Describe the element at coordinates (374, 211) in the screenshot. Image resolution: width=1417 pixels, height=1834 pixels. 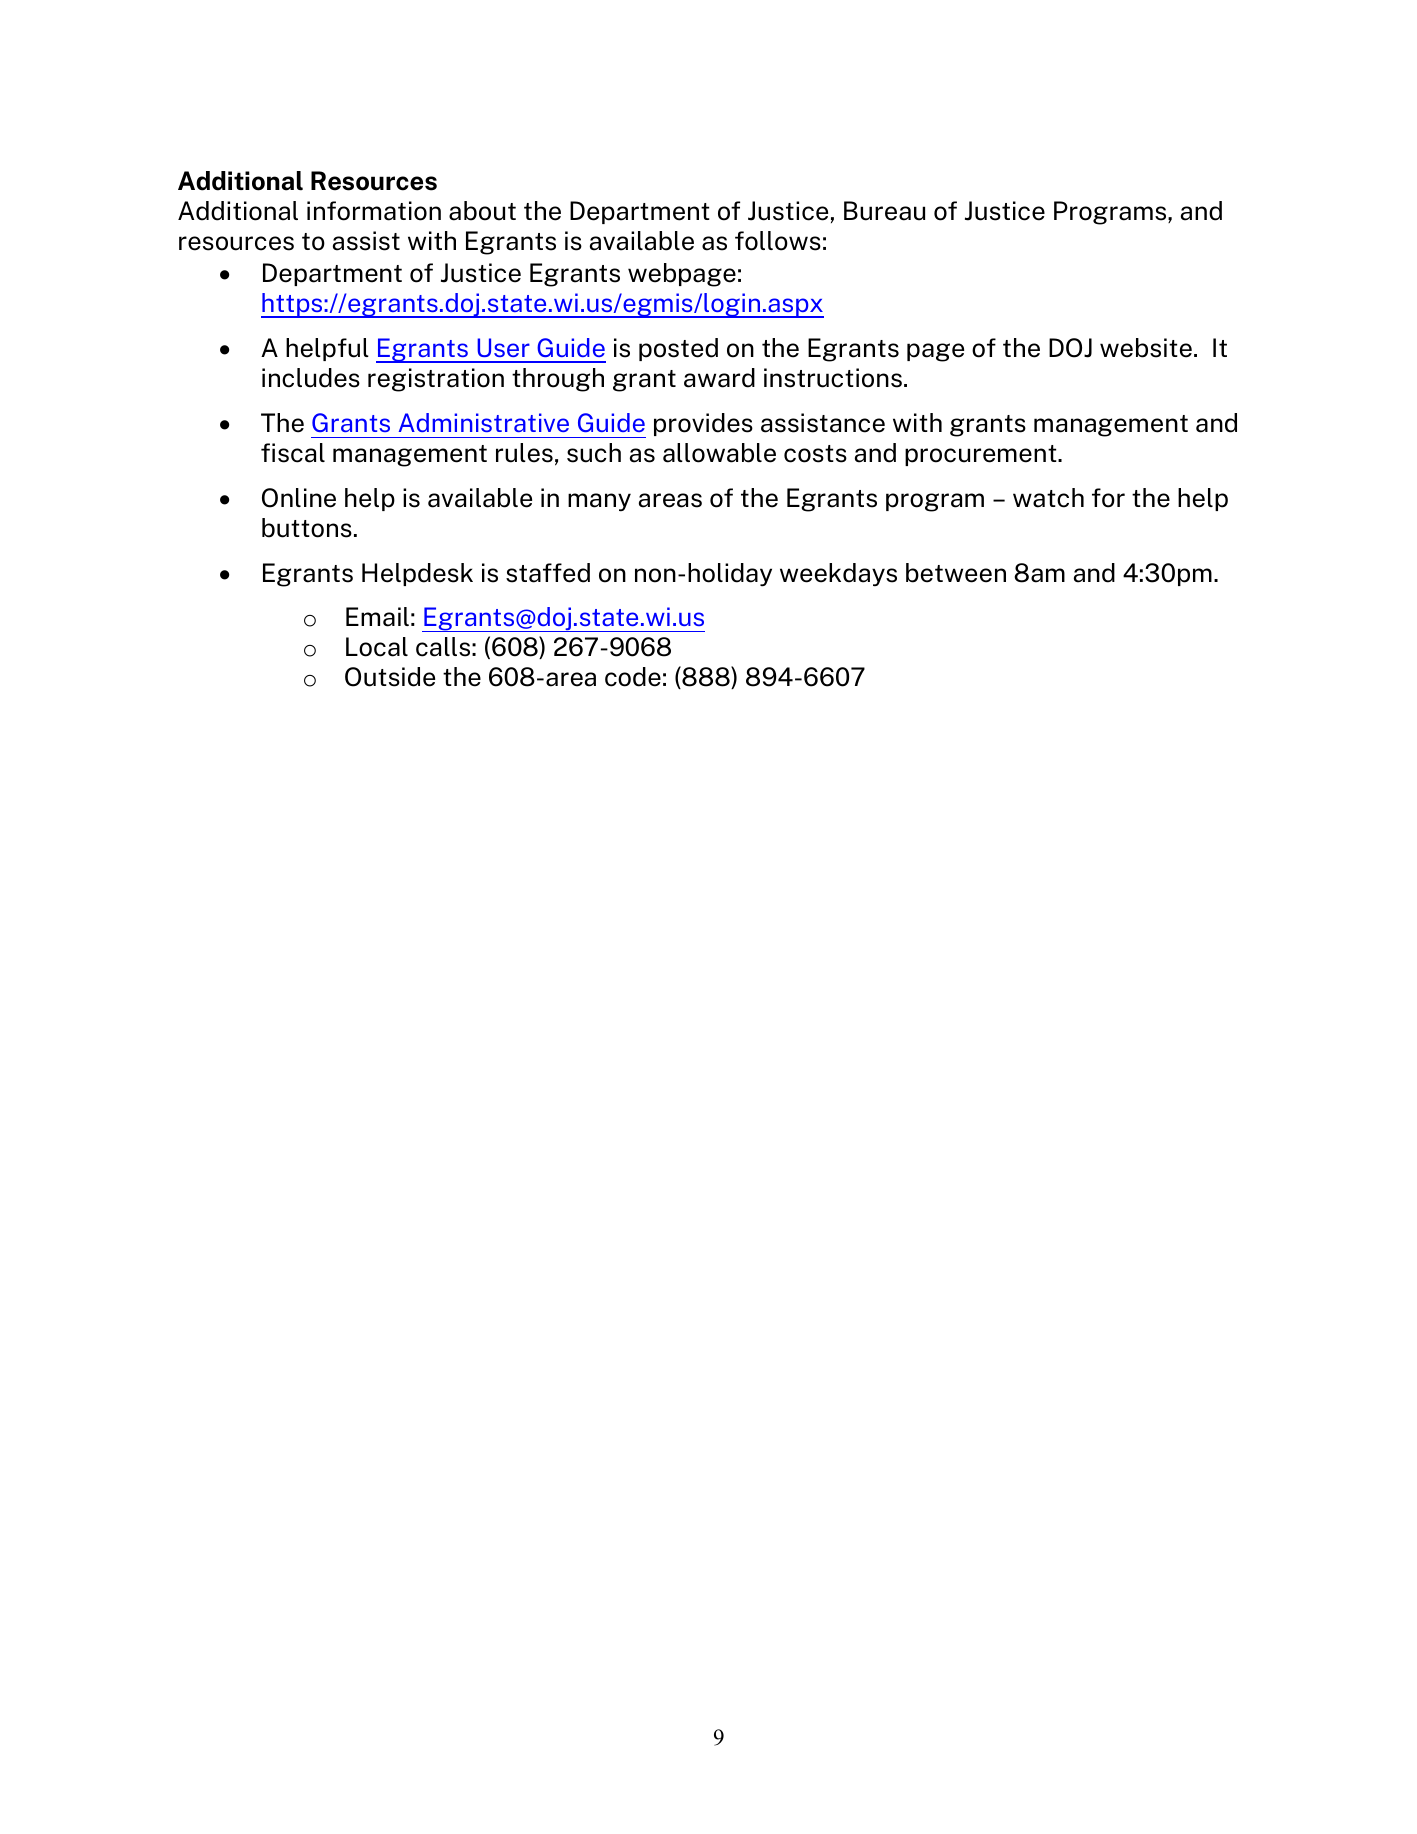
I see `information` at that location.
